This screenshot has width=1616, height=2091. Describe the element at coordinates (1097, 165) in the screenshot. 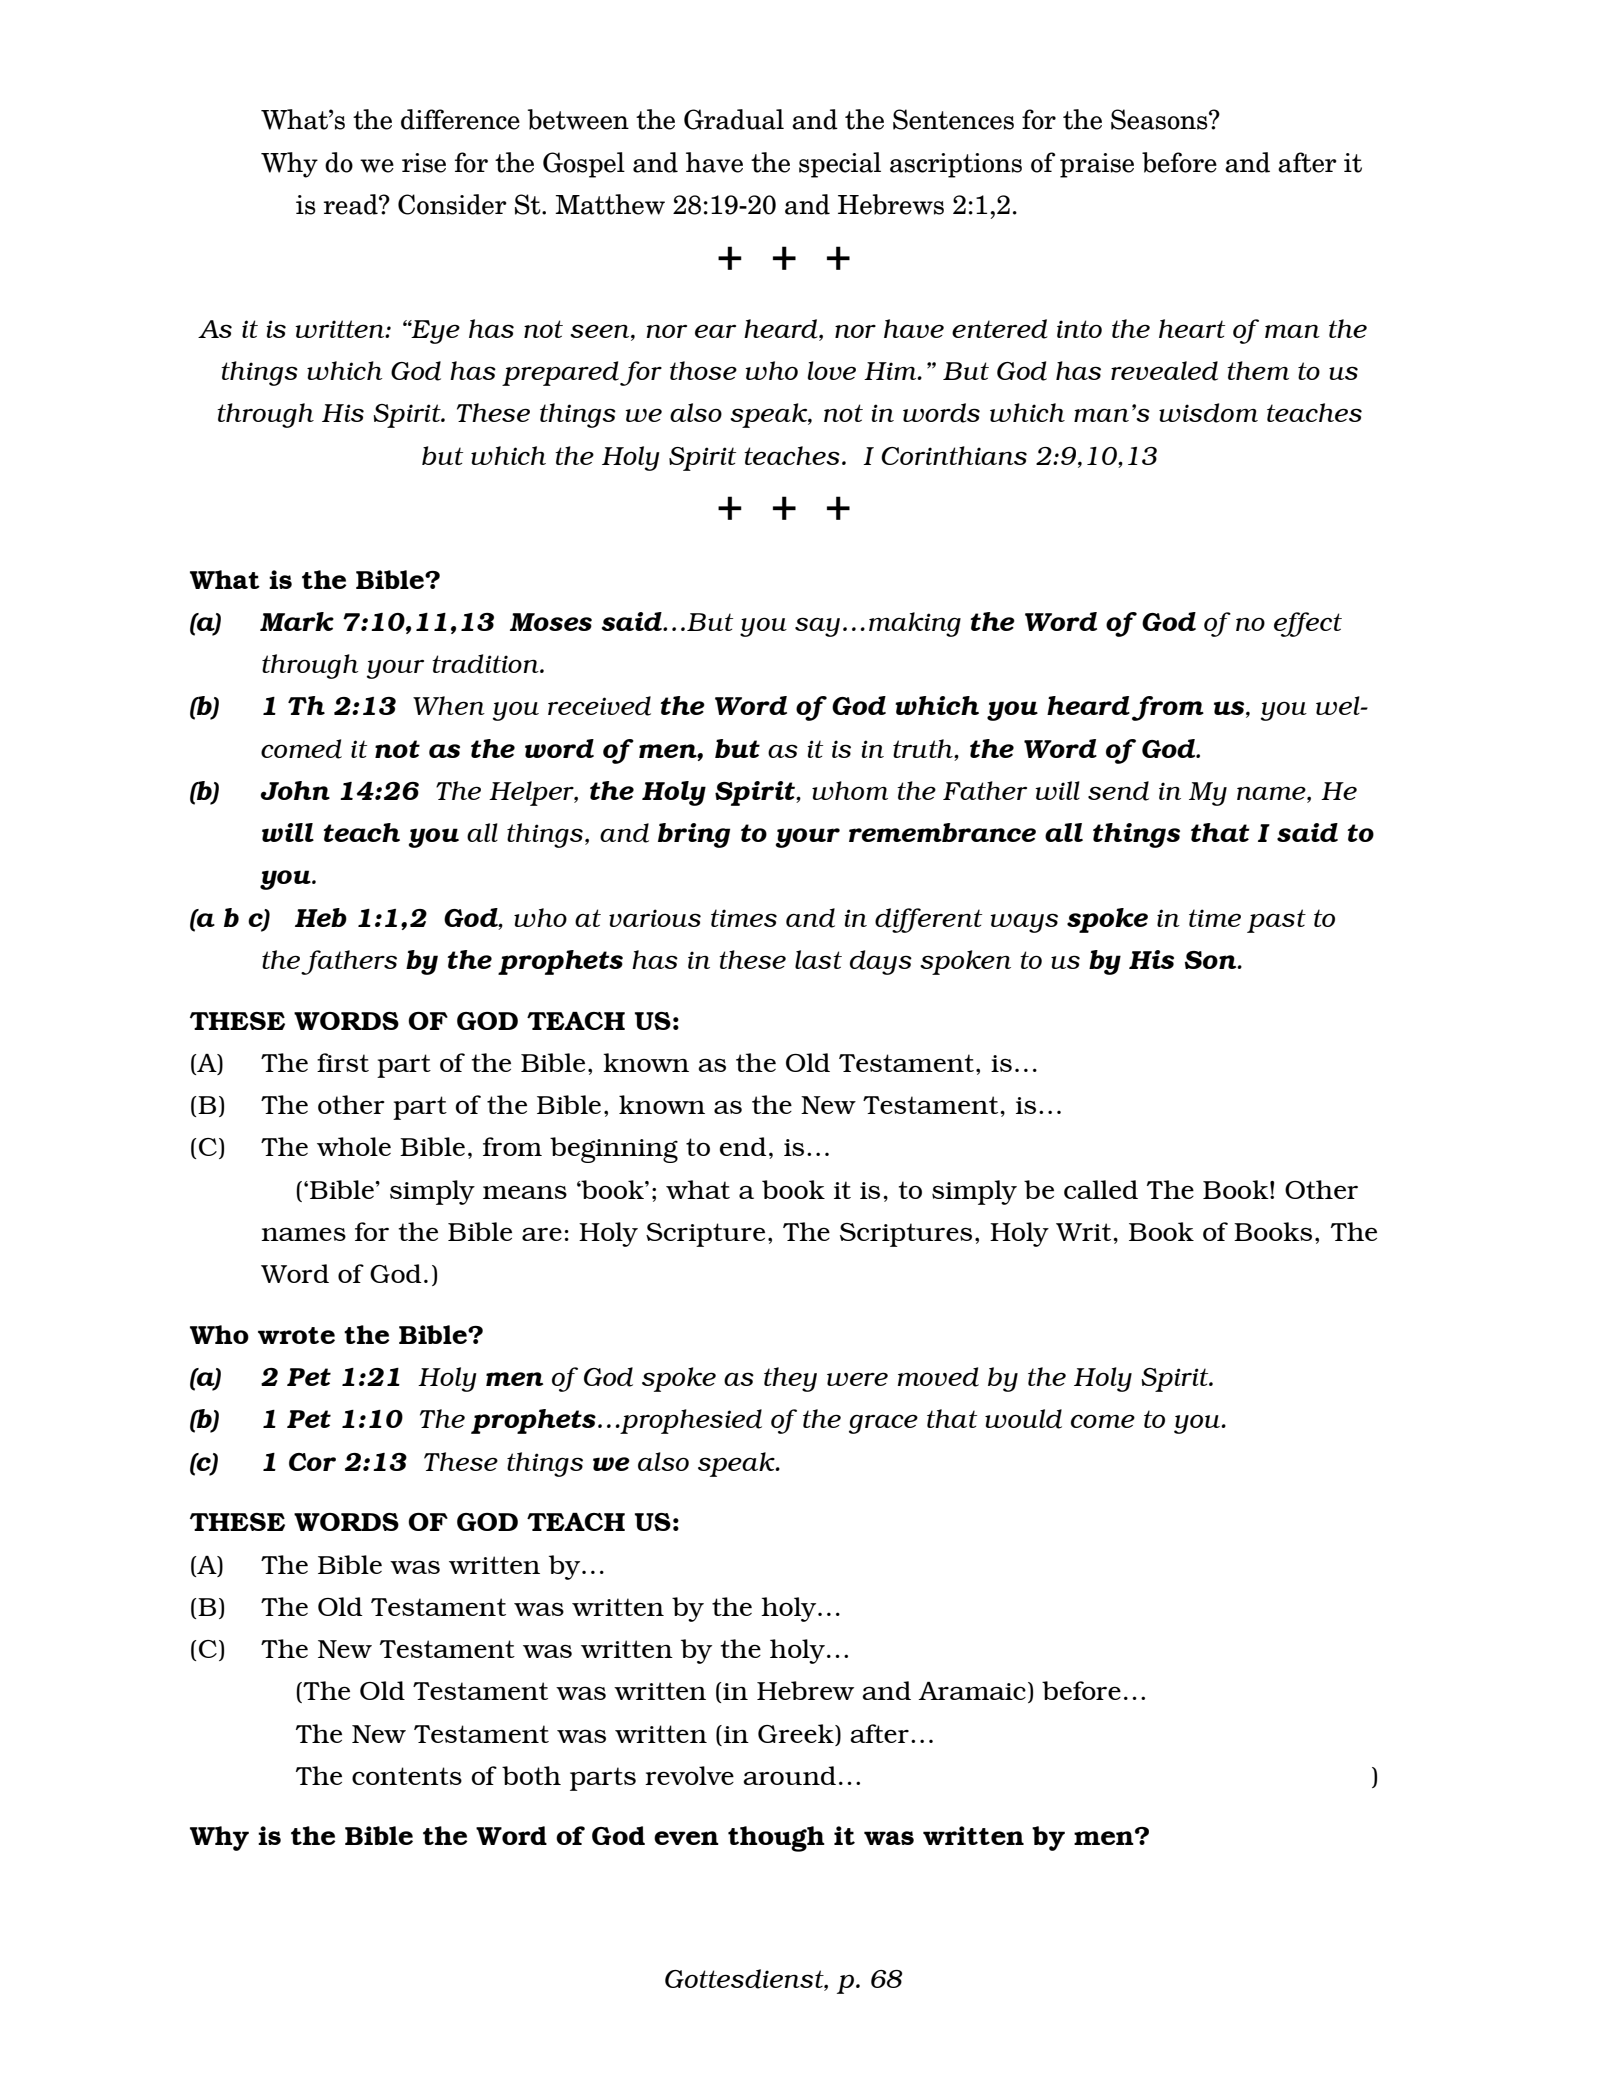

I see `praise` at that location.
